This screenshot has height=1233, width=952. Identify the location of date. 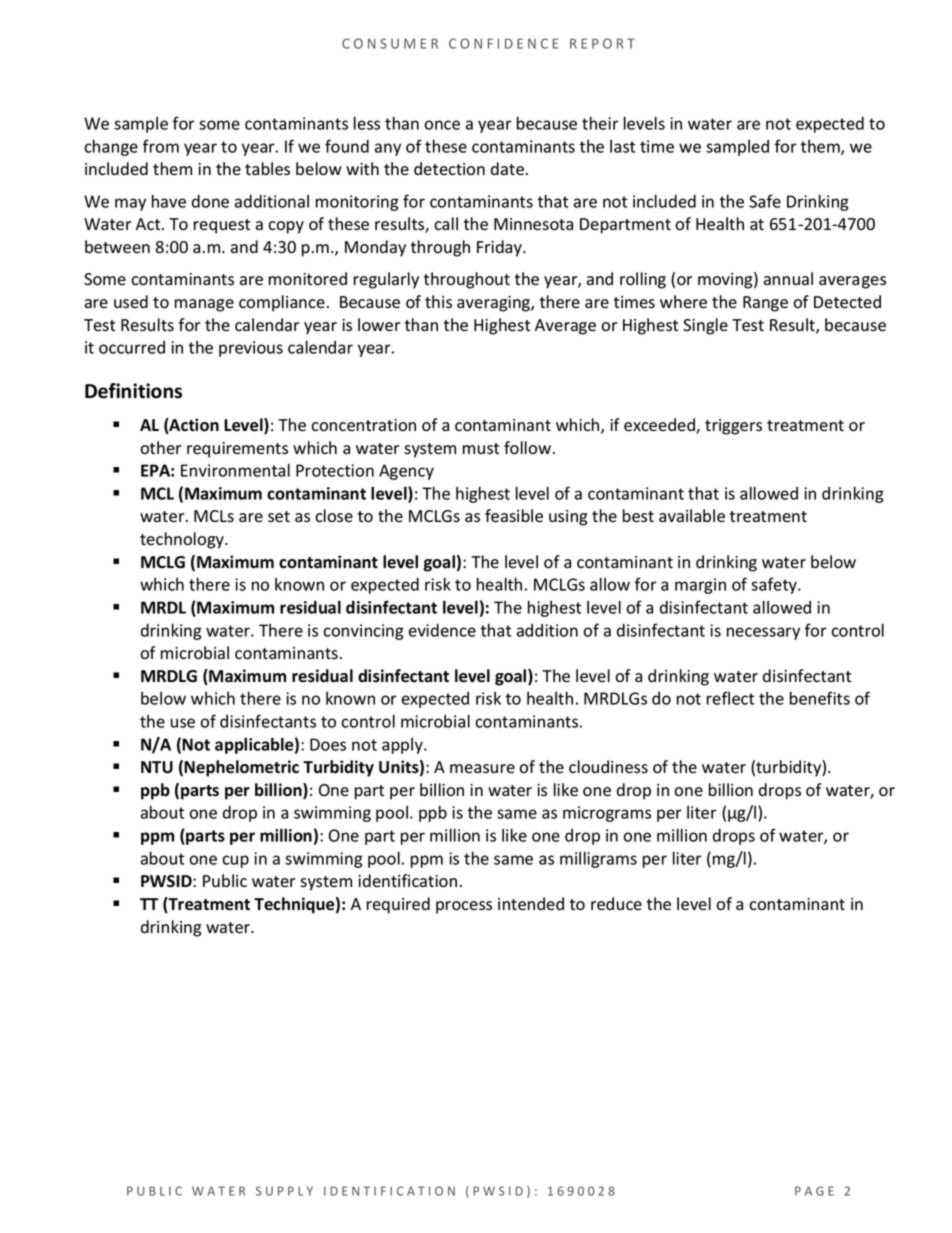
(507, 169).
